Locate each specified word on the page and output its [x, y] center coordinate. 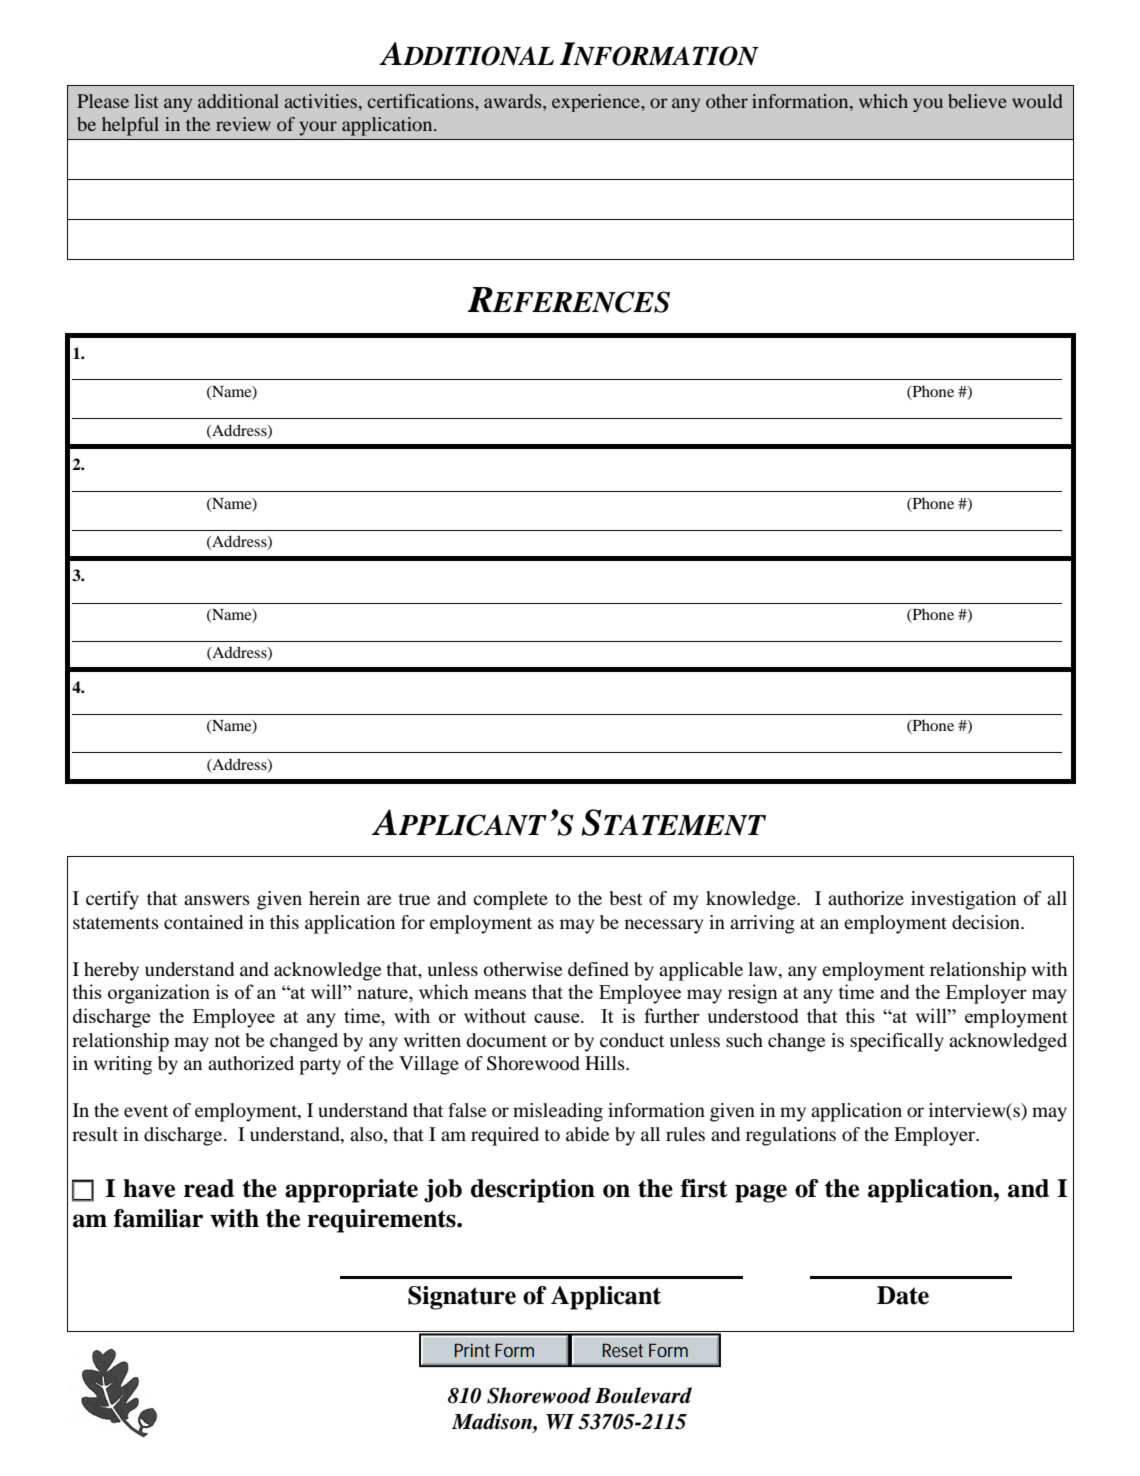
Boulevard [643, 1395]
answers [217, 900]
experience [597, 103]
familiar [158, 1218]
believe [977, 101]
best [626, 898]
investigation [963, 900]
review [243, 124]
